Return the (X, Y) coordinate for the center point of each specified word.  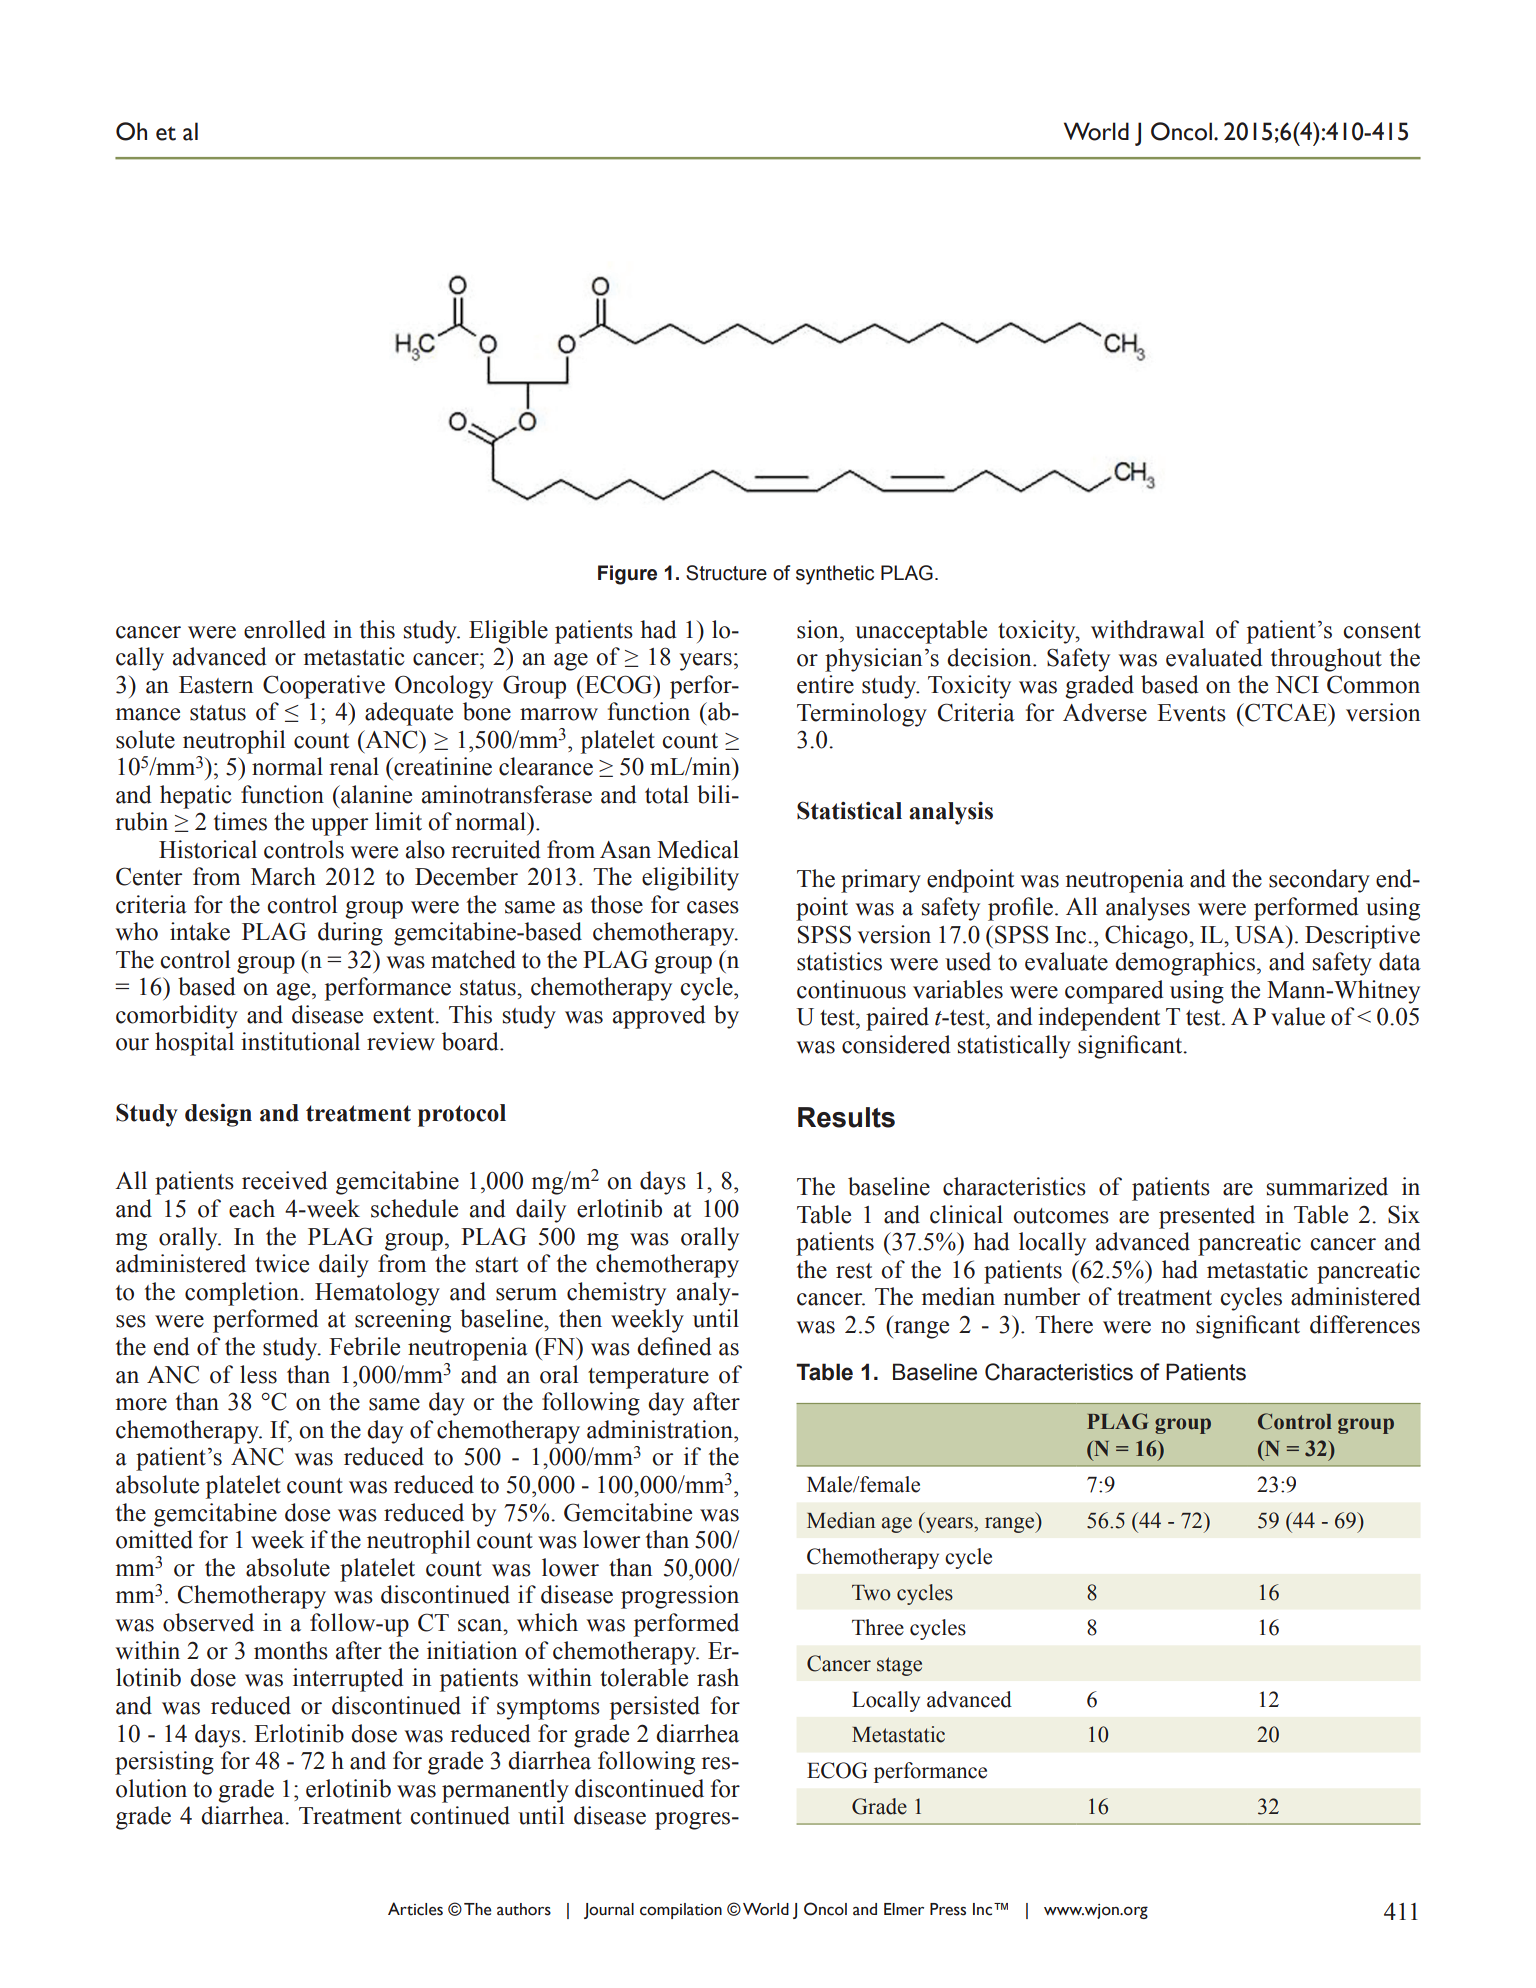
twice (282, 1263)
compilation (681, 1911)
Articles (415, 1909)
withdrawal (1147, 629)
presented (1207, 1217)
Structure (726, 573)
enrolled (285, 629)
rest (854, 1271)
